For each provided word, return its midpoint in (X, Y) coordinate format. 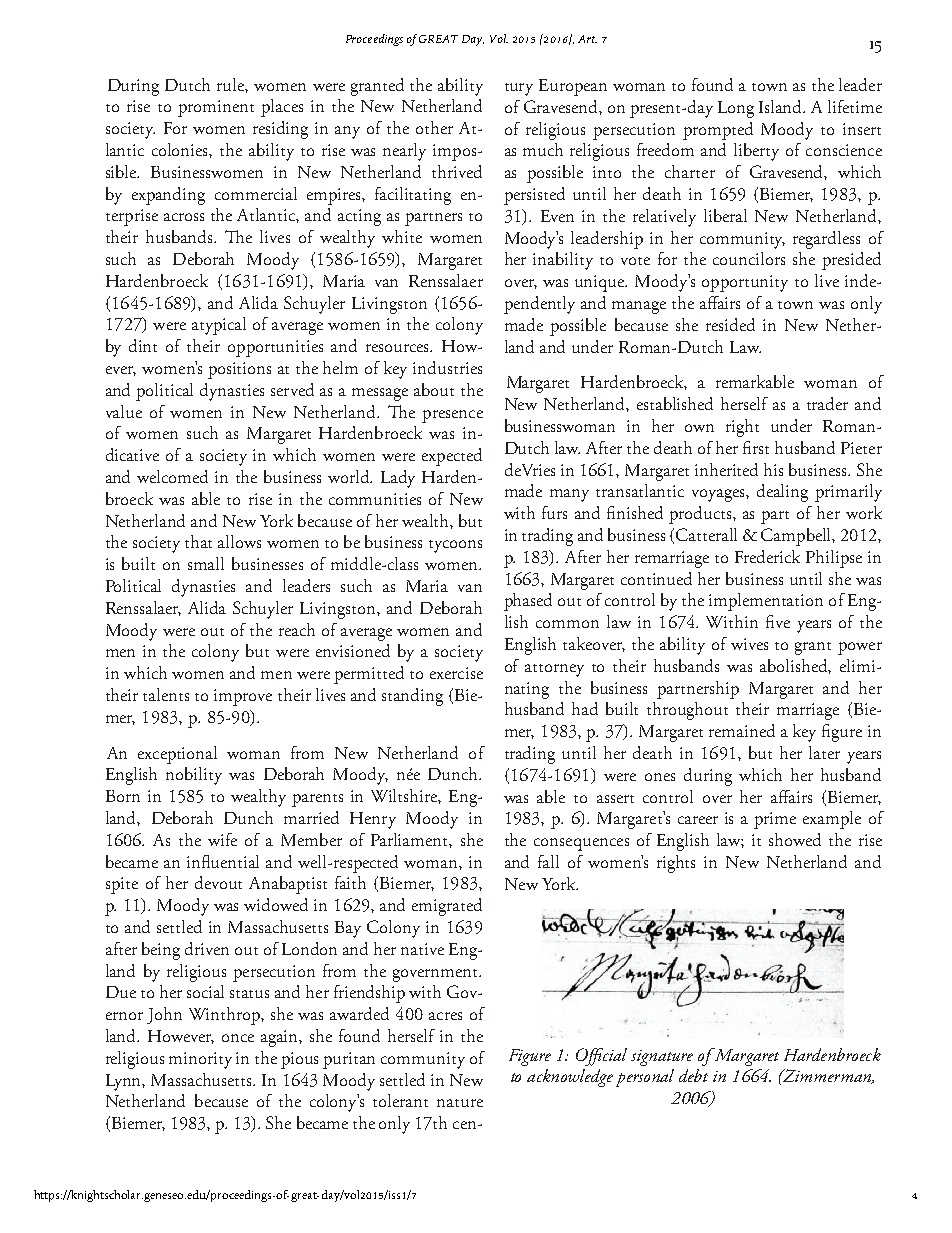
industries (447, 367)
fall (548, 861)
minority (200, 1060)
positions (239, 370)
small (206, 563)
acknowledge (570, 1078)
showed (795, 839)
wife (222, 839)
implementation (766, 602)
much (543, 149)
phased (528, 602)
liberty (756, 152)
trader (827, 403)
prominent (216, 108)
